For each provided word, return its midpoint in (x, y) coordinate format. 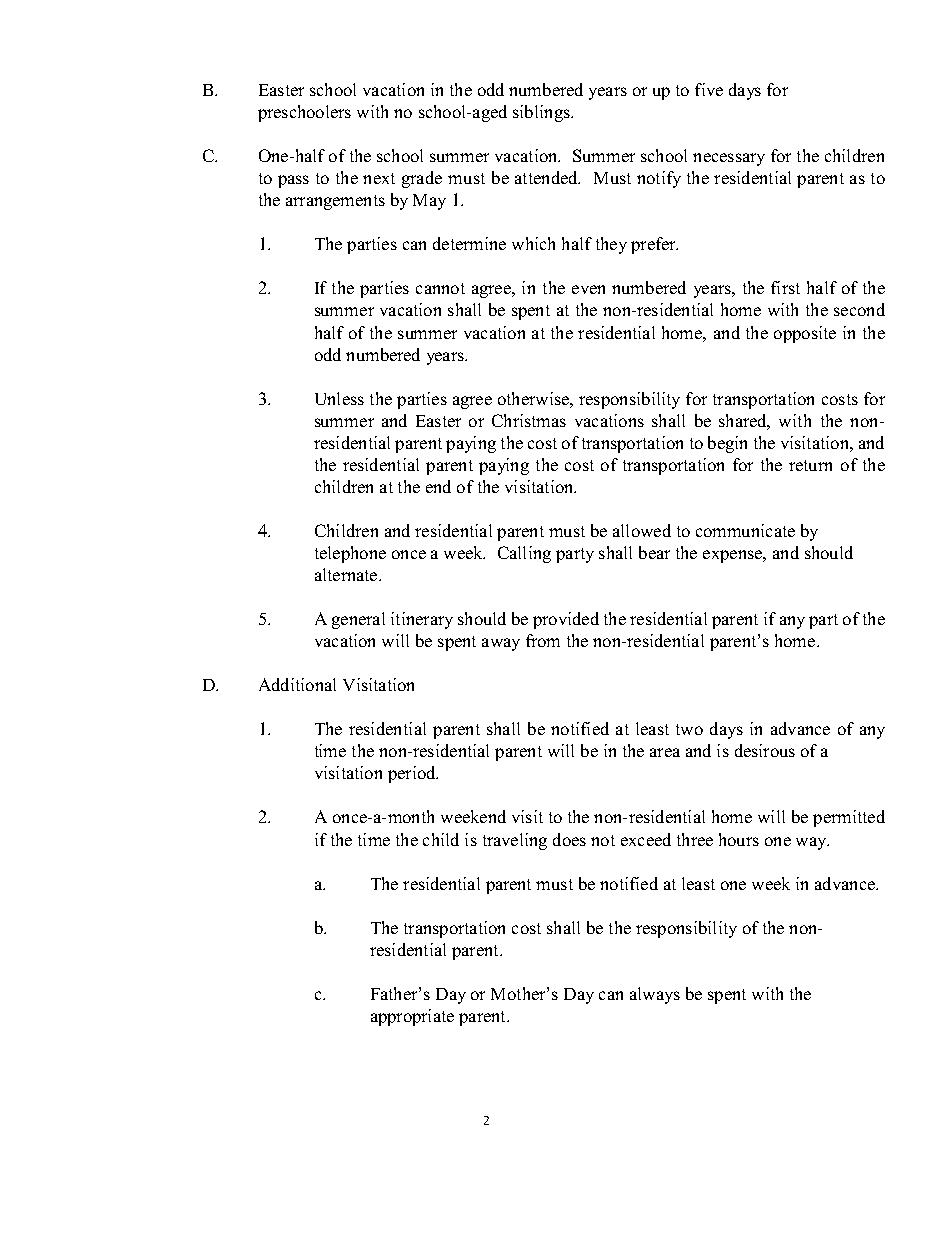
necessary (729, 159)
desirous (765, 750)
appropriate (412, 1017)
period (413, 774)
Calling (524, 554)
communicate (745, 530)
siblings (542, 113)
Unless (339, 398)
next (379, 178)
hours (739, 839)
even (588, 289)
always (655, 995)
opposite (805, 334)
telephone (350, 554)
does (569, 839)
